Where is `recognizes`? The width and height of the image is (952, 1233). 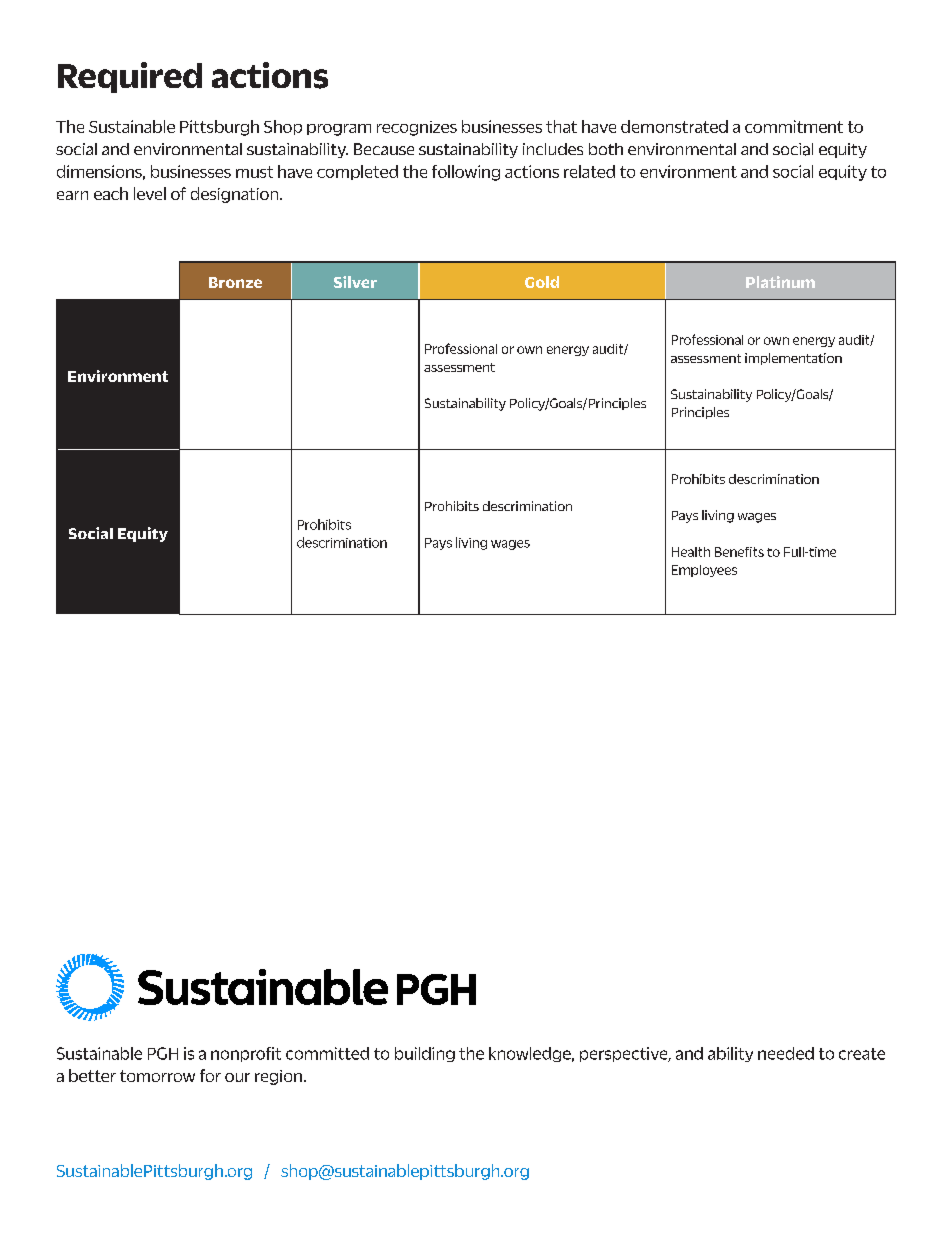
recognizes is located at coordinates (417, 128).
